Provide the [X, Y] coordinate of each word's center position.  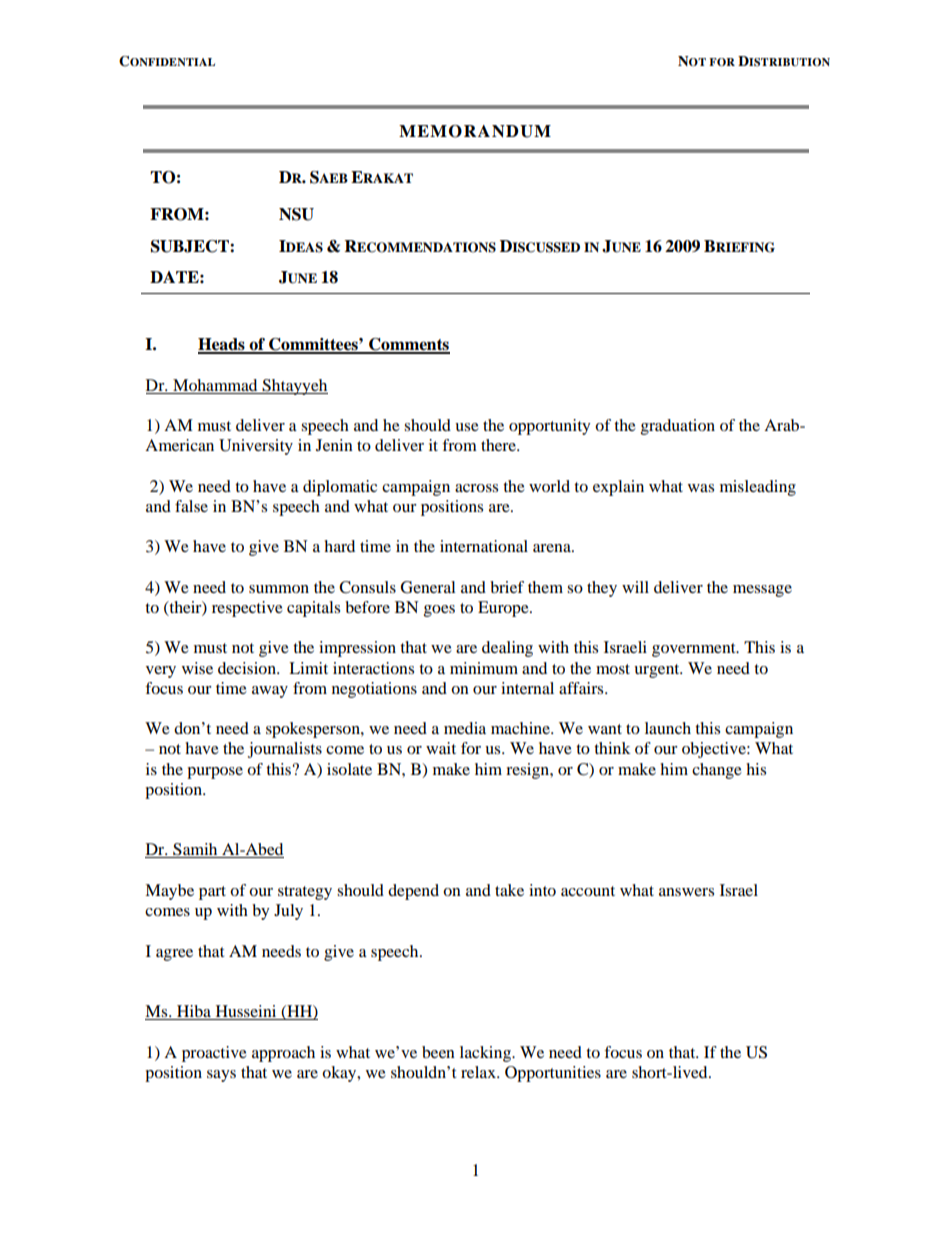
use [467, 427]
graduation [678, 427]
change [717, 771]
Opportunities [553, 1074]
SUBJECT [191, 246]
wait [441, 748]
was [701, 488]
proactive [214, 1054]
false [191, 506]
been [438, 1052]
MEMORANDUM [475, 131]
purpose [215, 773]
